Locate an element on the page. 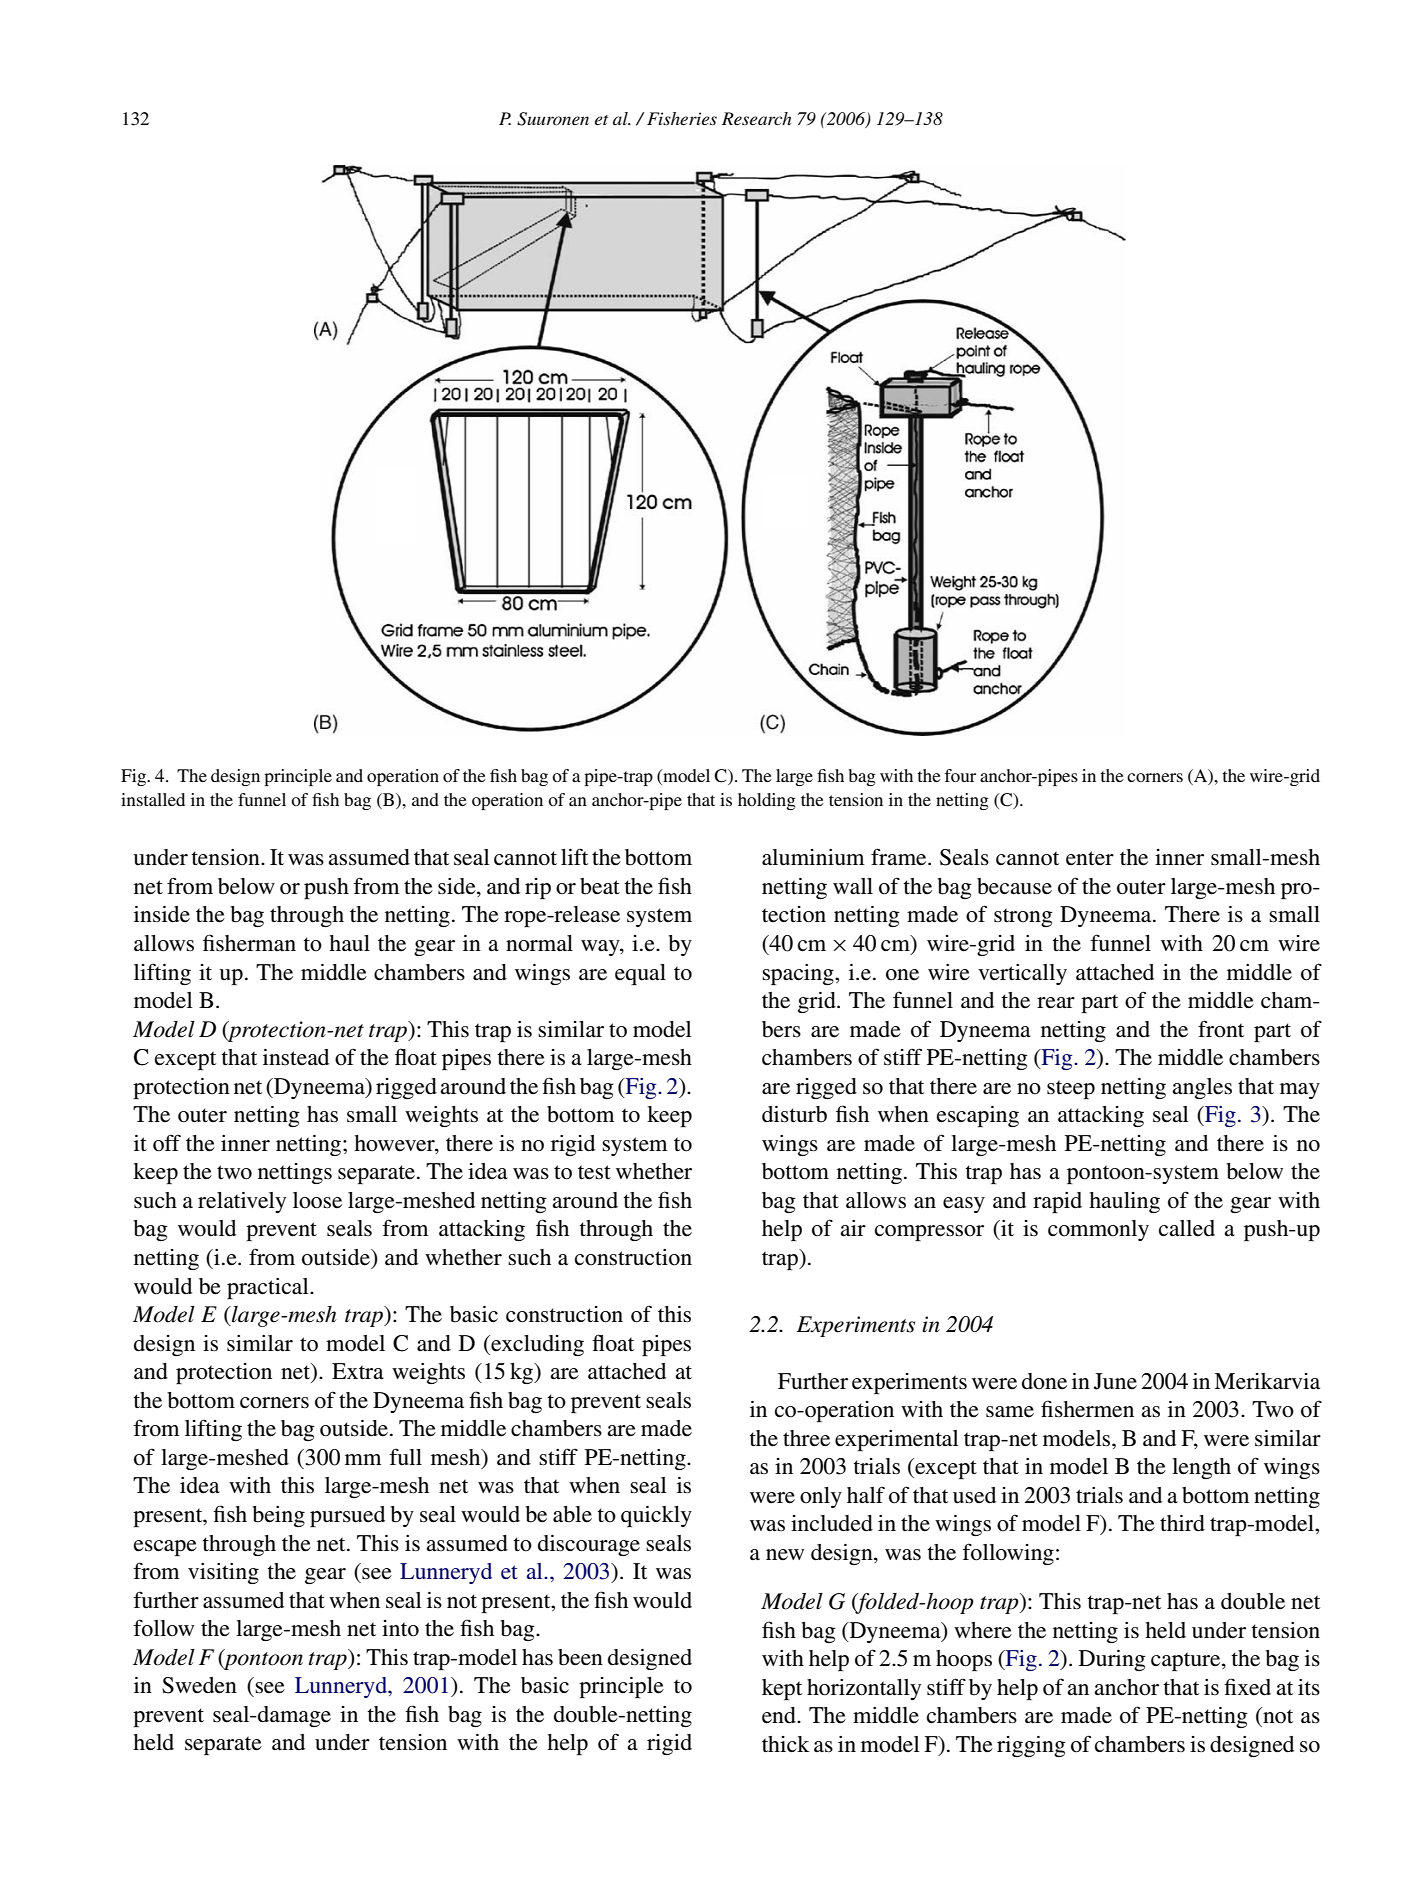 Image resolution: width=1421 pixels, height=1896 pixels. instead is located at coordinates (296, 1057).
